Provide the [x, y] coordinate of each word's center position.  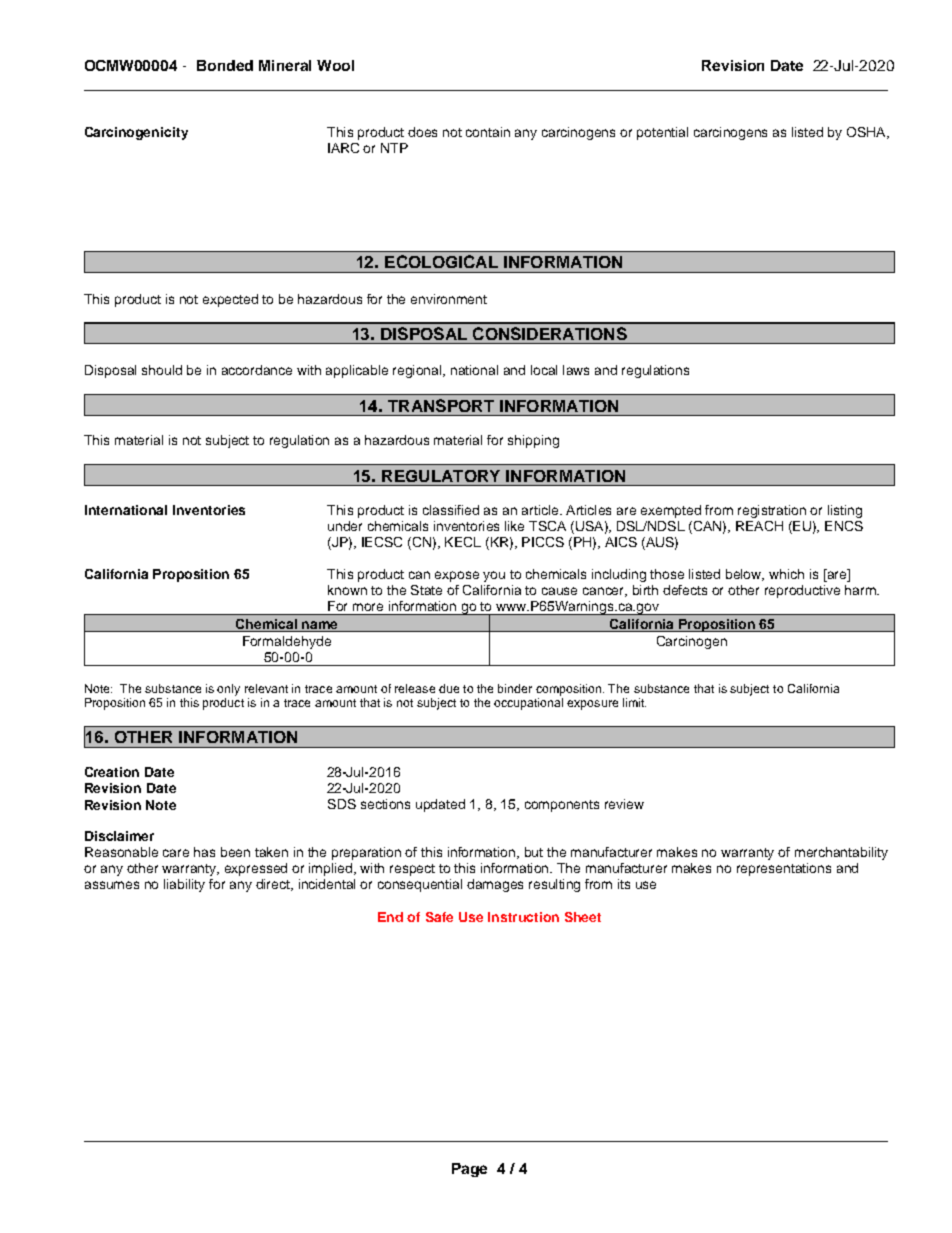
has [204, 852]
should [162, 370]
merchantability [841, 853]
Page [469, 1170]
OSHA [867, 133]
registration [772, 511]
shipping [533, 441]
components [562, 806]
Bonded [225, 65]
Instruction [523, 917]
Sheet [583, 917]
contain [488, 132]
